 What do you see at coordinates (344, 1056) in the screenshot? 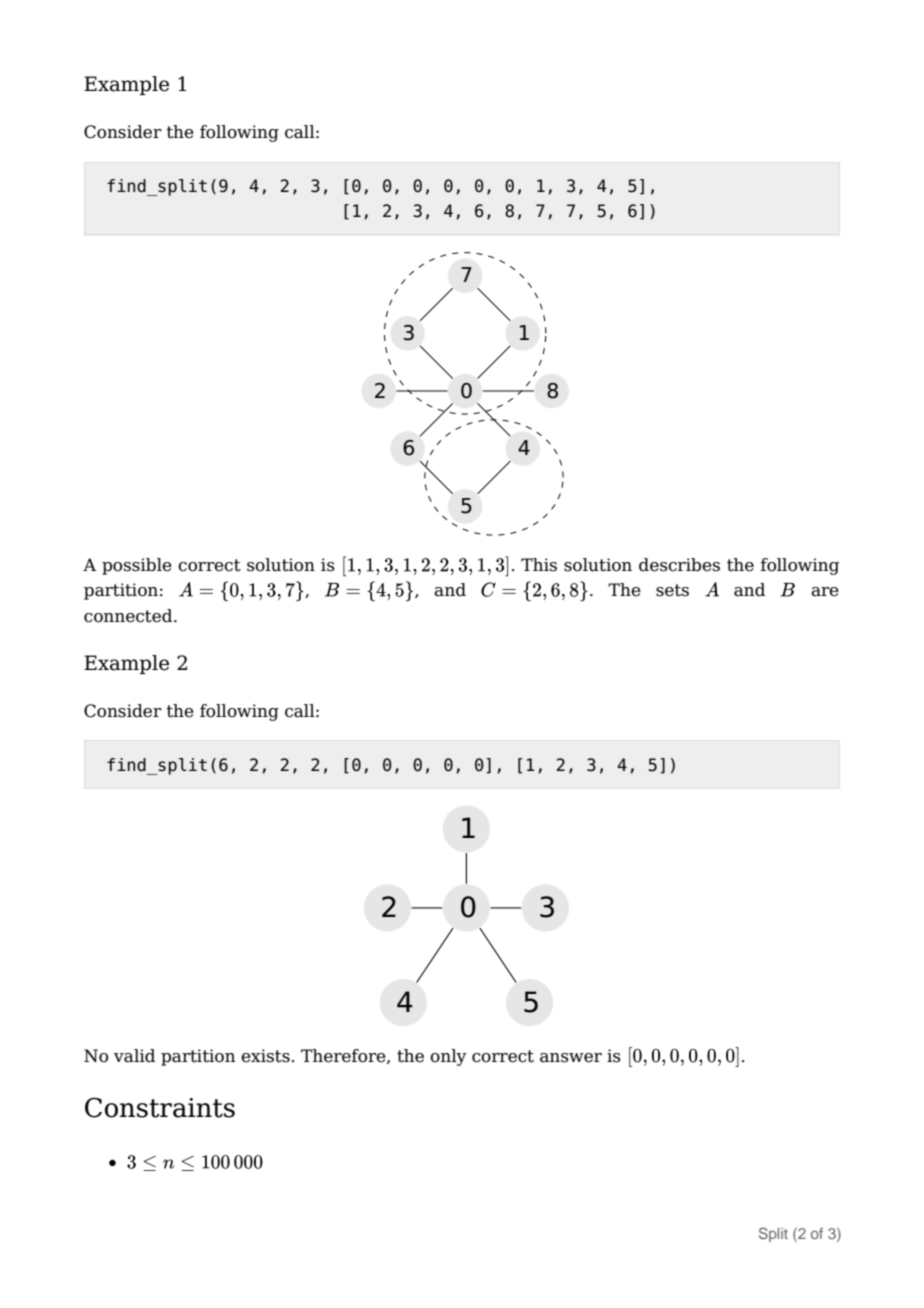
I see `Therefore` at bounding box center [344, 1056].
